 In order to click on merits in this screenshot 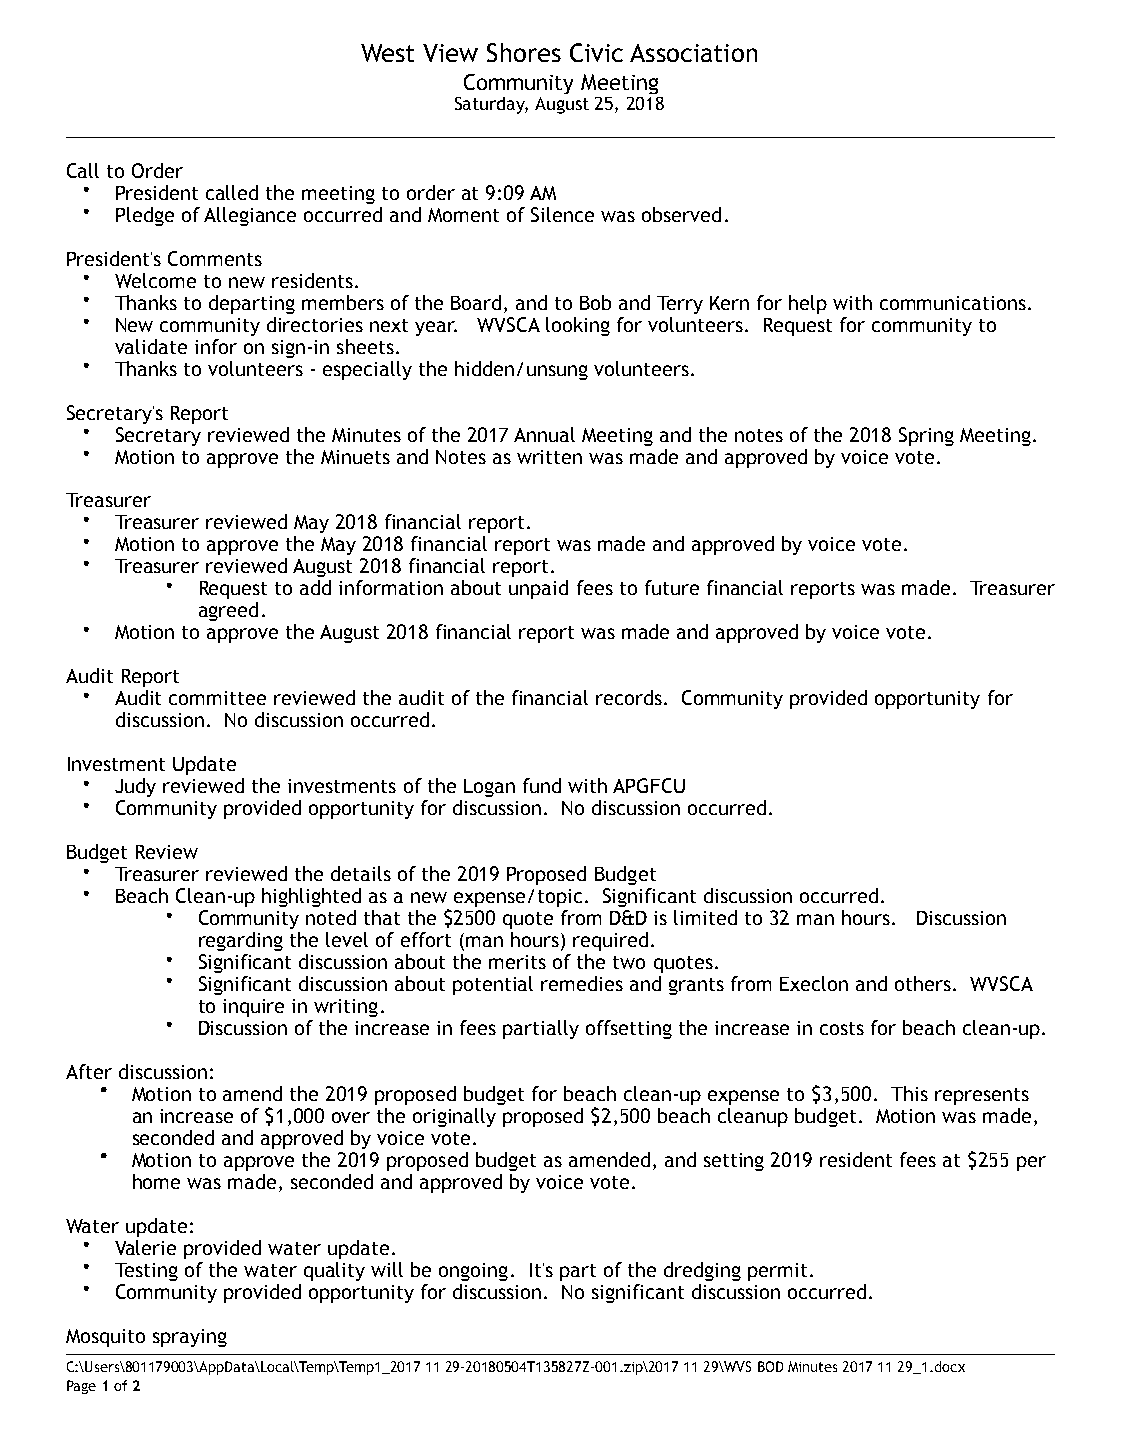, I will do `click(517, 962)`.
